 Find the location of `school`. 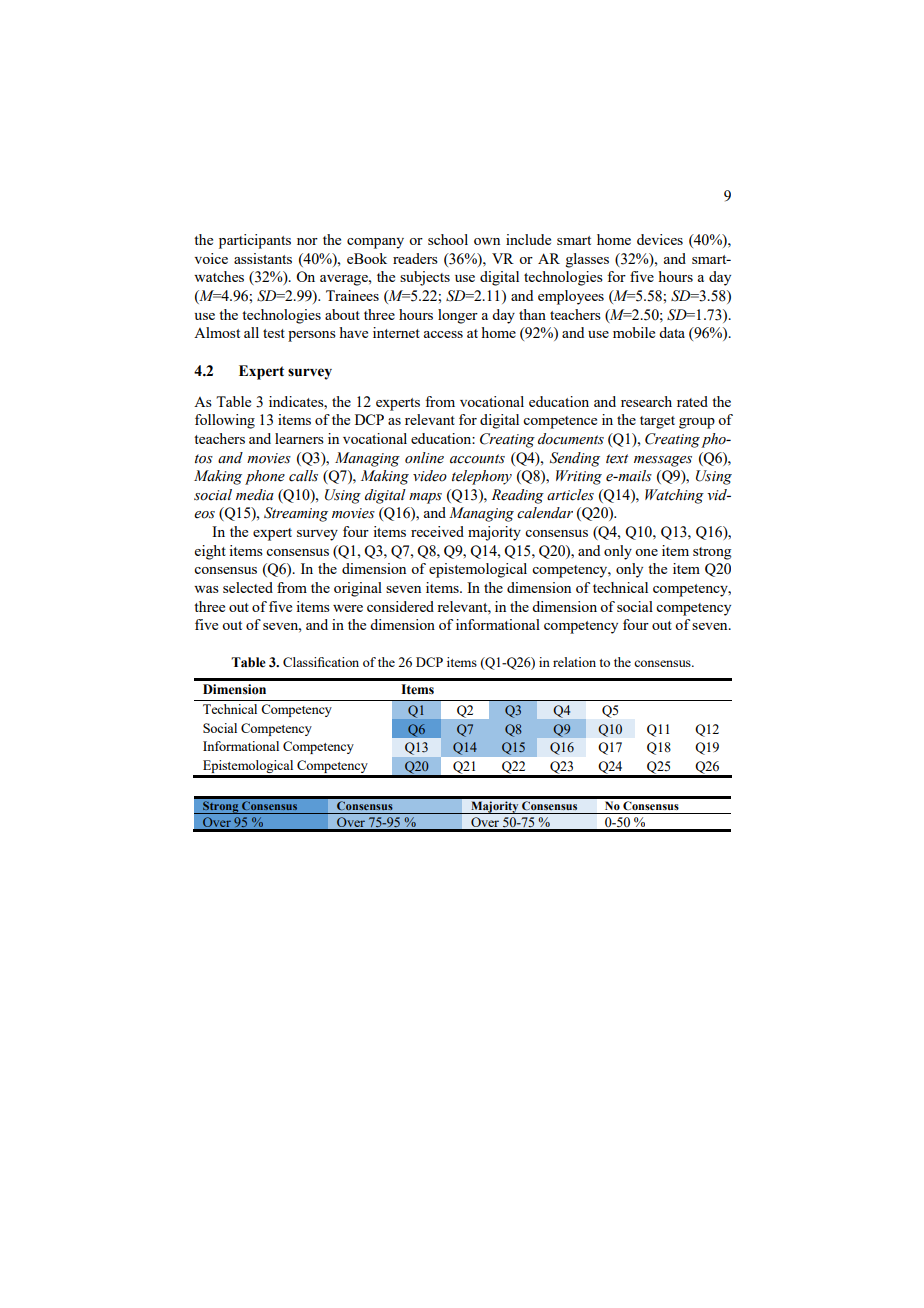

school is located at coordinates (448, 239).
